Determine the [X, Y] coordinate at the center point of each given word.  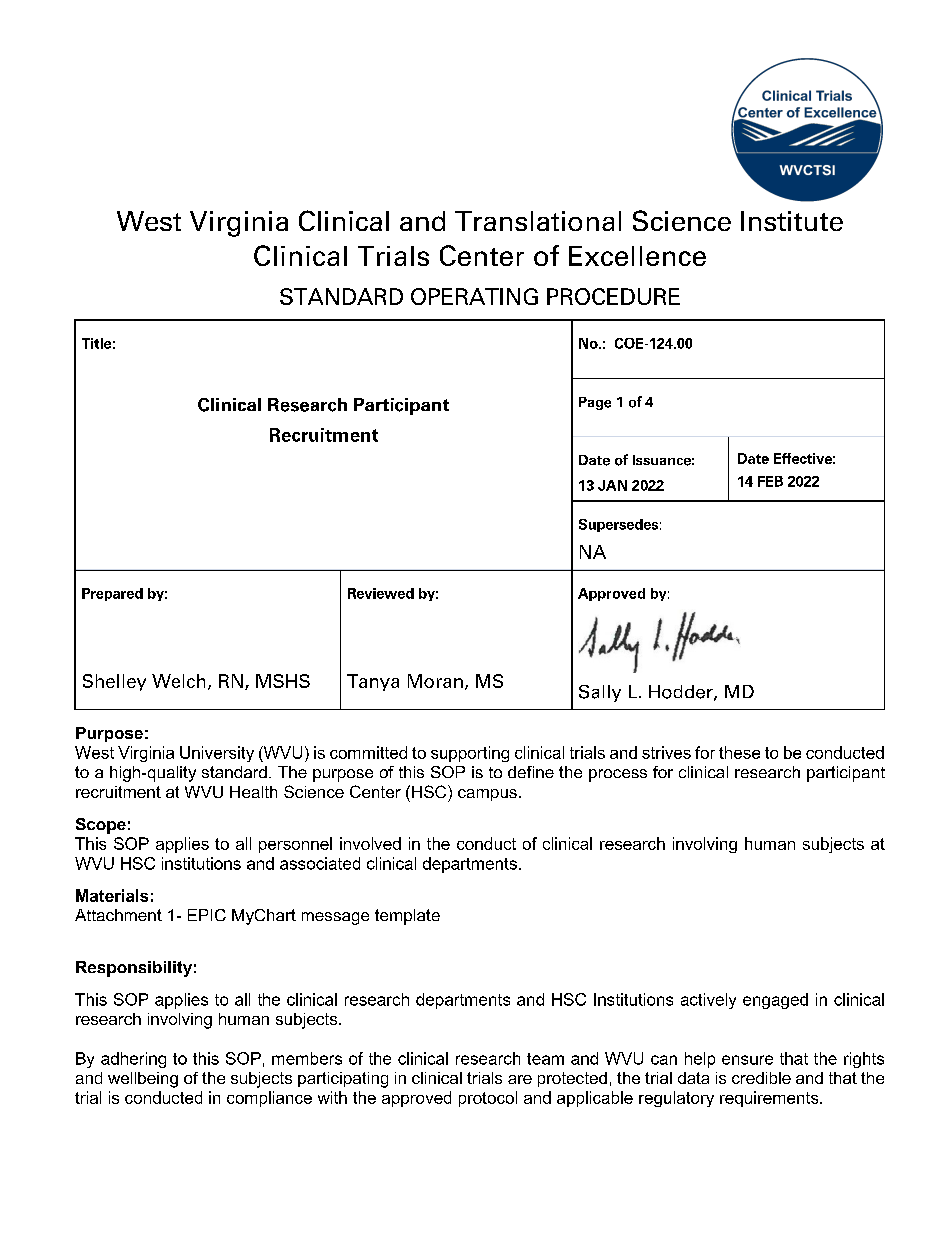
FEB [770, 481]
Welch [178, 681]
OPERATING [474, 296]
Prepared [112, 594]
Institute [792, 221]
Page [595, 403]
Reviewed [381, 593]
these [739, 752]
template [407, 917]
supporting [470, 754]
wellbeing [143, 1080]
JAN [612, 485]
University [217, 754]
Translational [538, 221]
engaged [775, 1001]
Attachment [118, 915]
